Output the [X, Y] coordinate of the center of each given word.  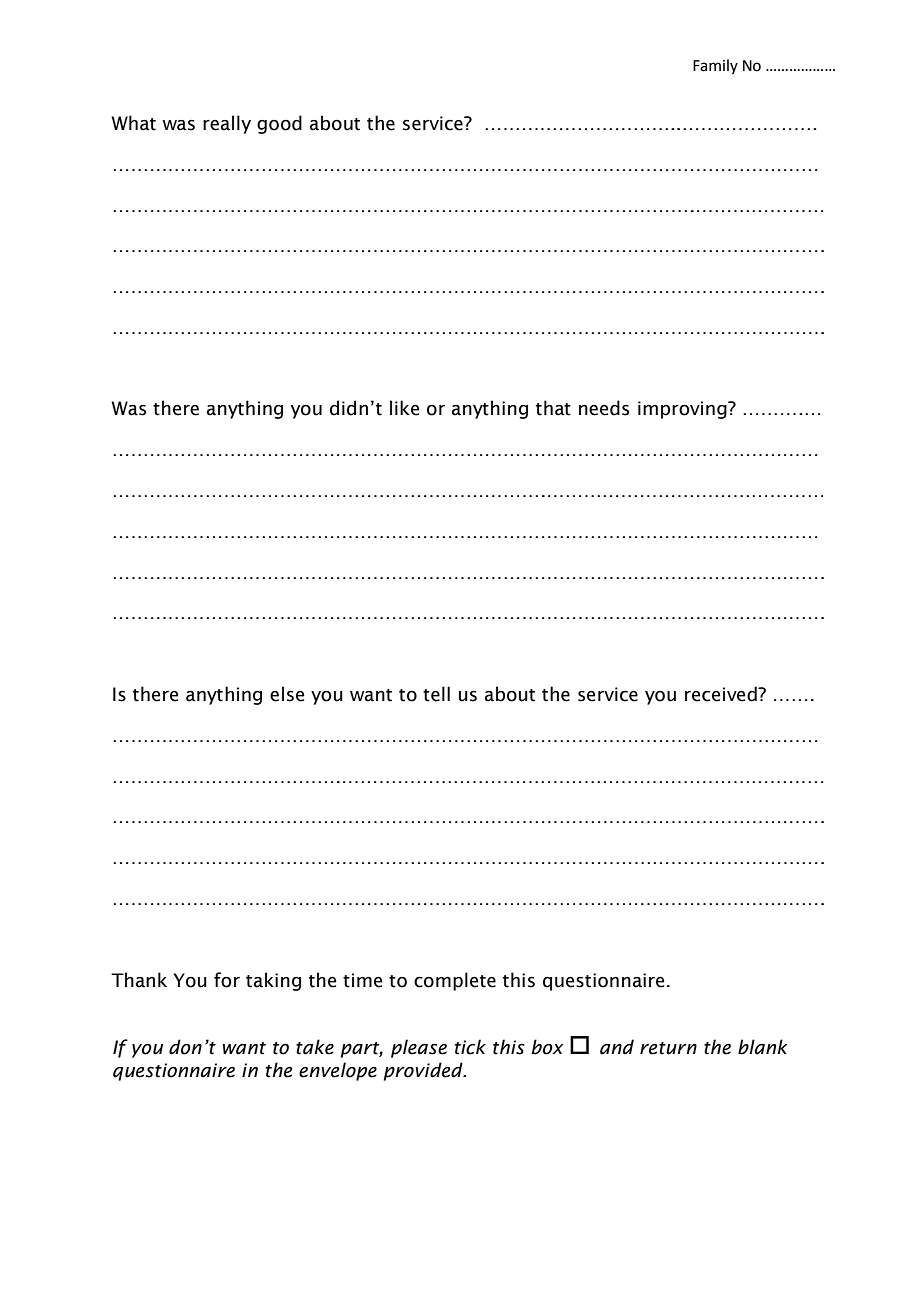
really [227, 124]
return [668, 1048]
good [279, 124]
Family [715, 66]
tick [470, 1047]
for [227, 980]
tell [436, 694]
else [287, 694]
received [722, 694]
